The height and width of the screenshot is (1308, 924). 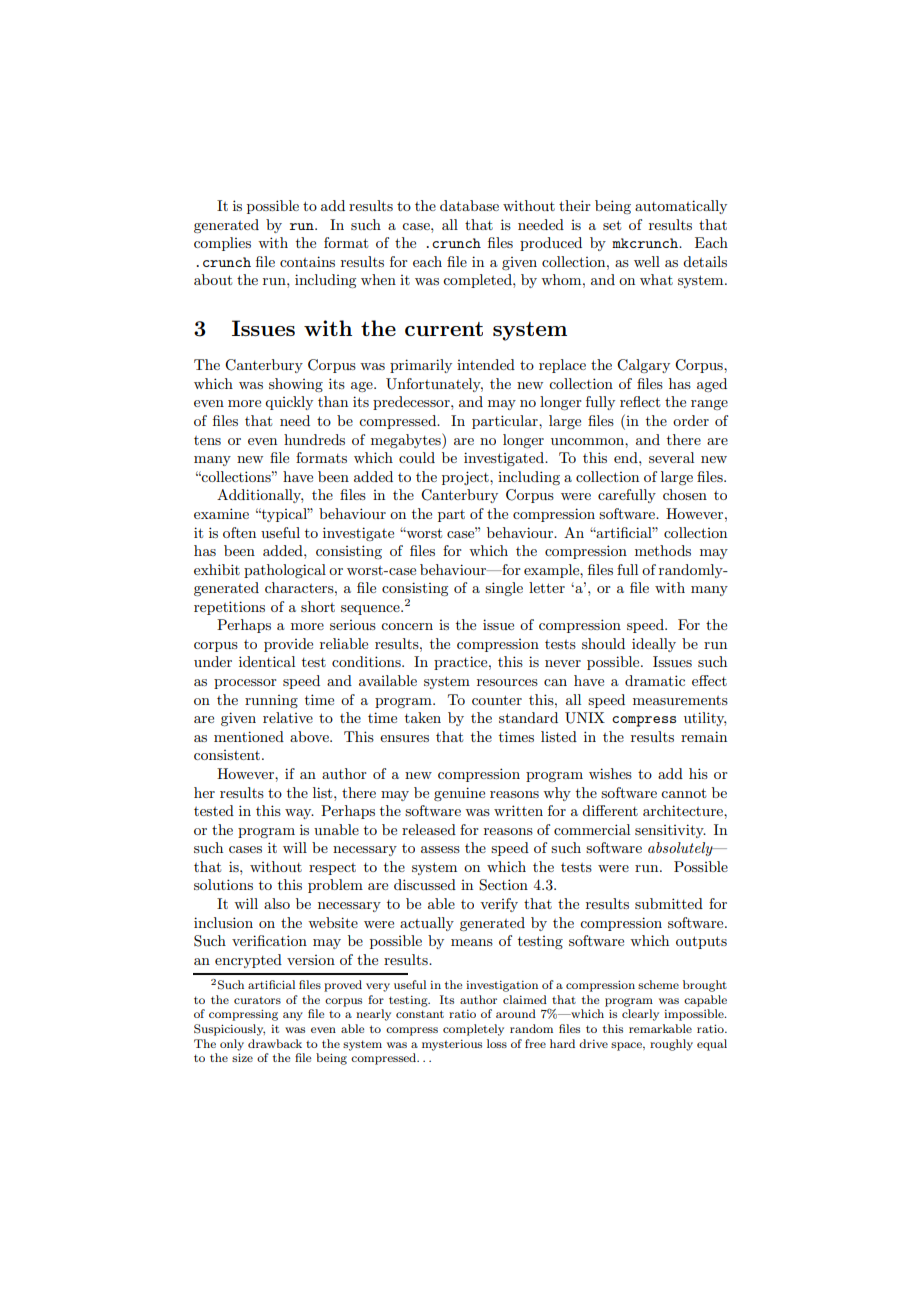 I want to click on quickly, so click(x=289, y=403).
